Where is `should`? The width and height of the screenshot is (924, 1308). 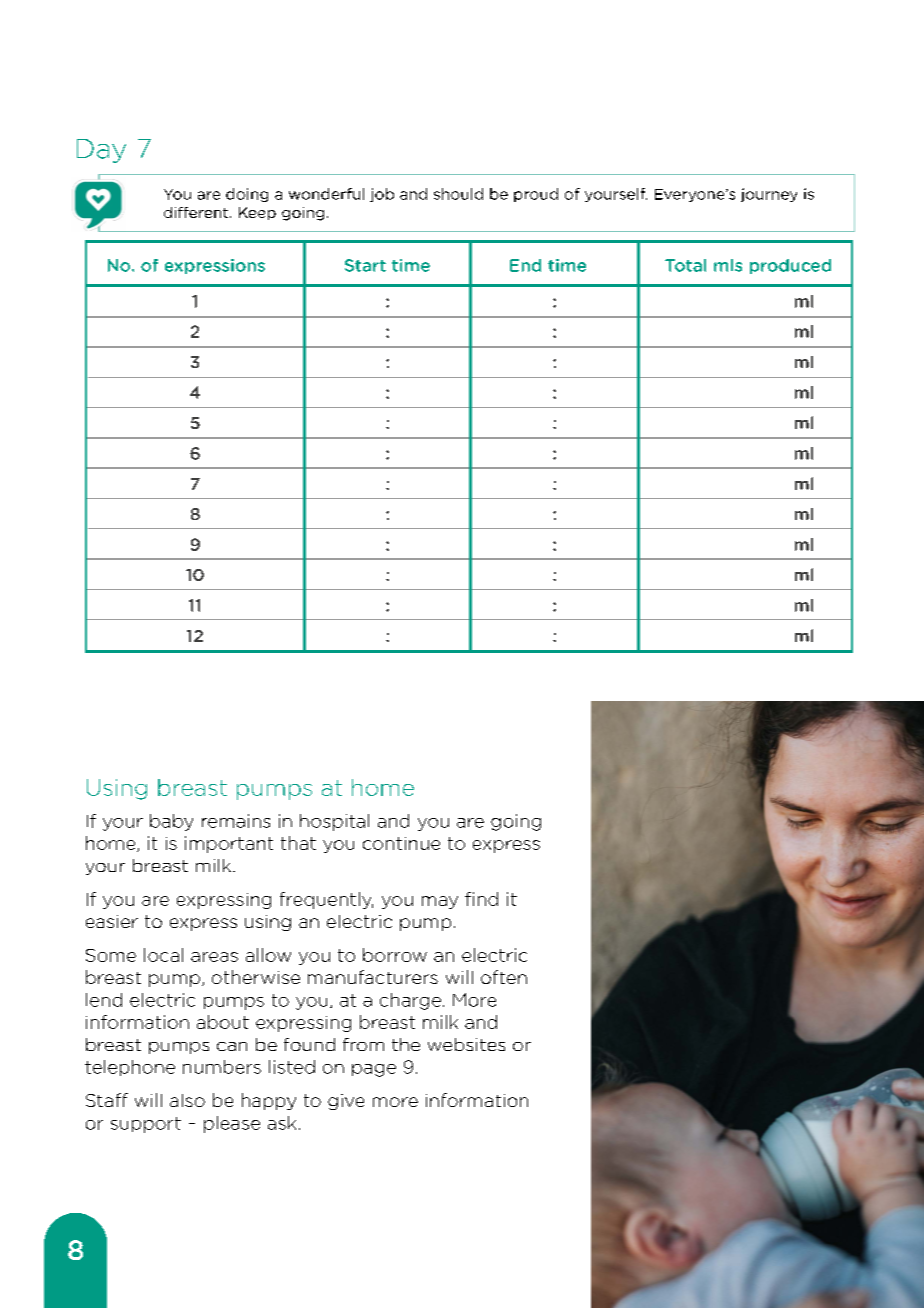
should is located at coordinates (458, 194).
